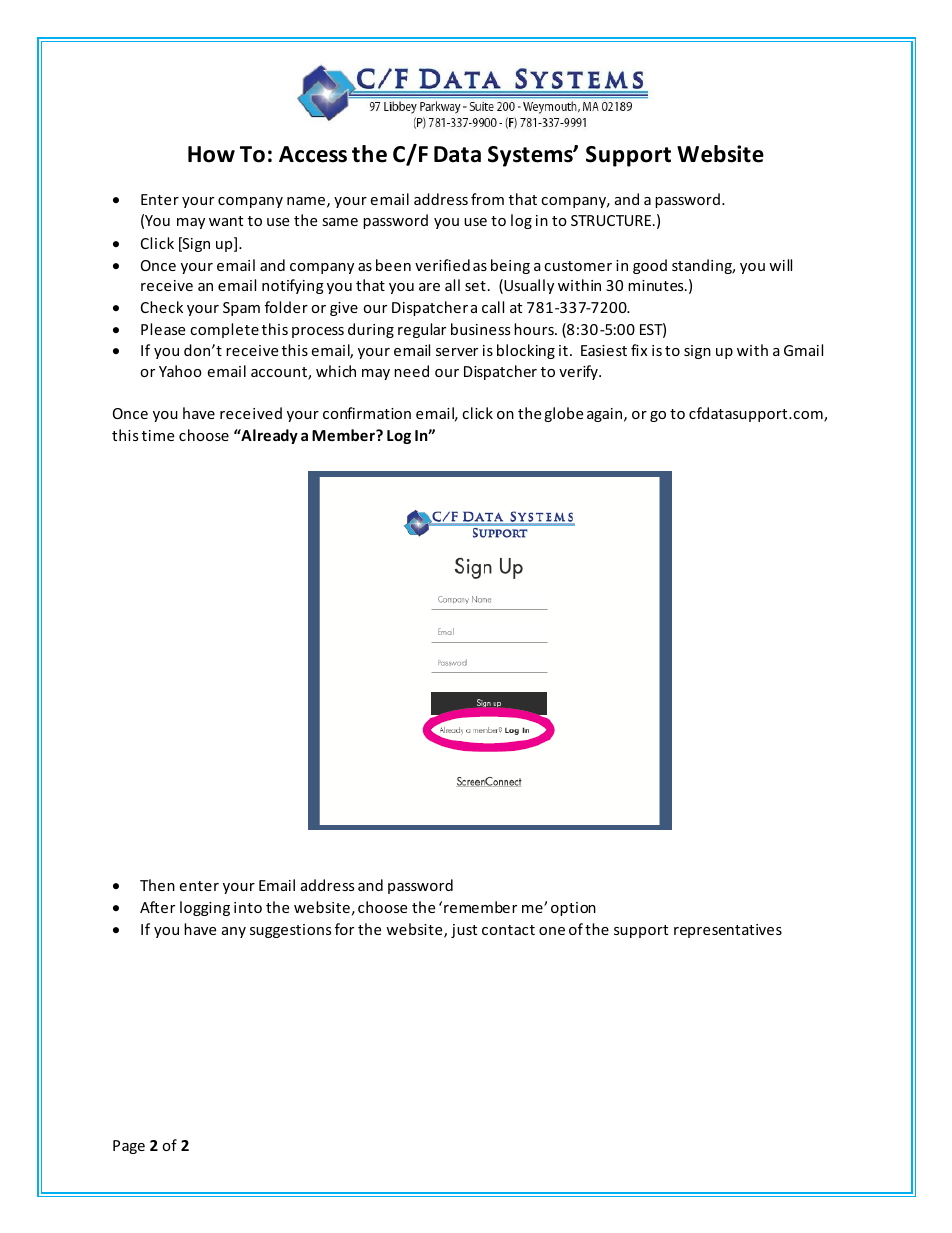  I want to click on need, so click(411, 371).
